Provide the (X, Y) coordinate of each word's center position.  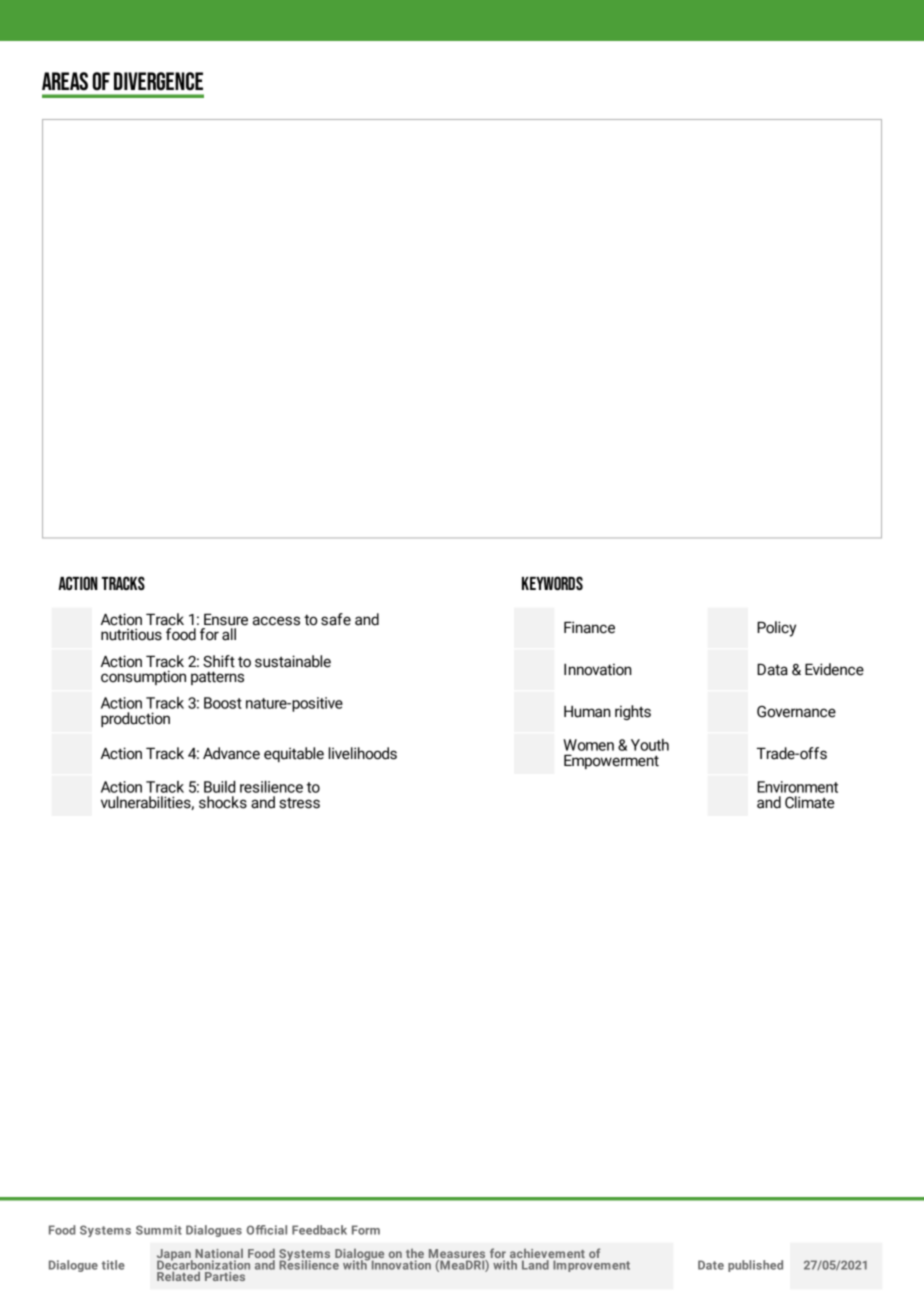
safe (336, 619)
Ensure (226, 620)
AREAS (65, 81)
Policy (776, 629)
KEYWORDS (552, 583)
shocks (223, 802)
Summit (159, 1230)
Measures (457, 1253)
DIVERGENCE (158, 81)
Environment (797, 787)
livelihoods (363, 753)
